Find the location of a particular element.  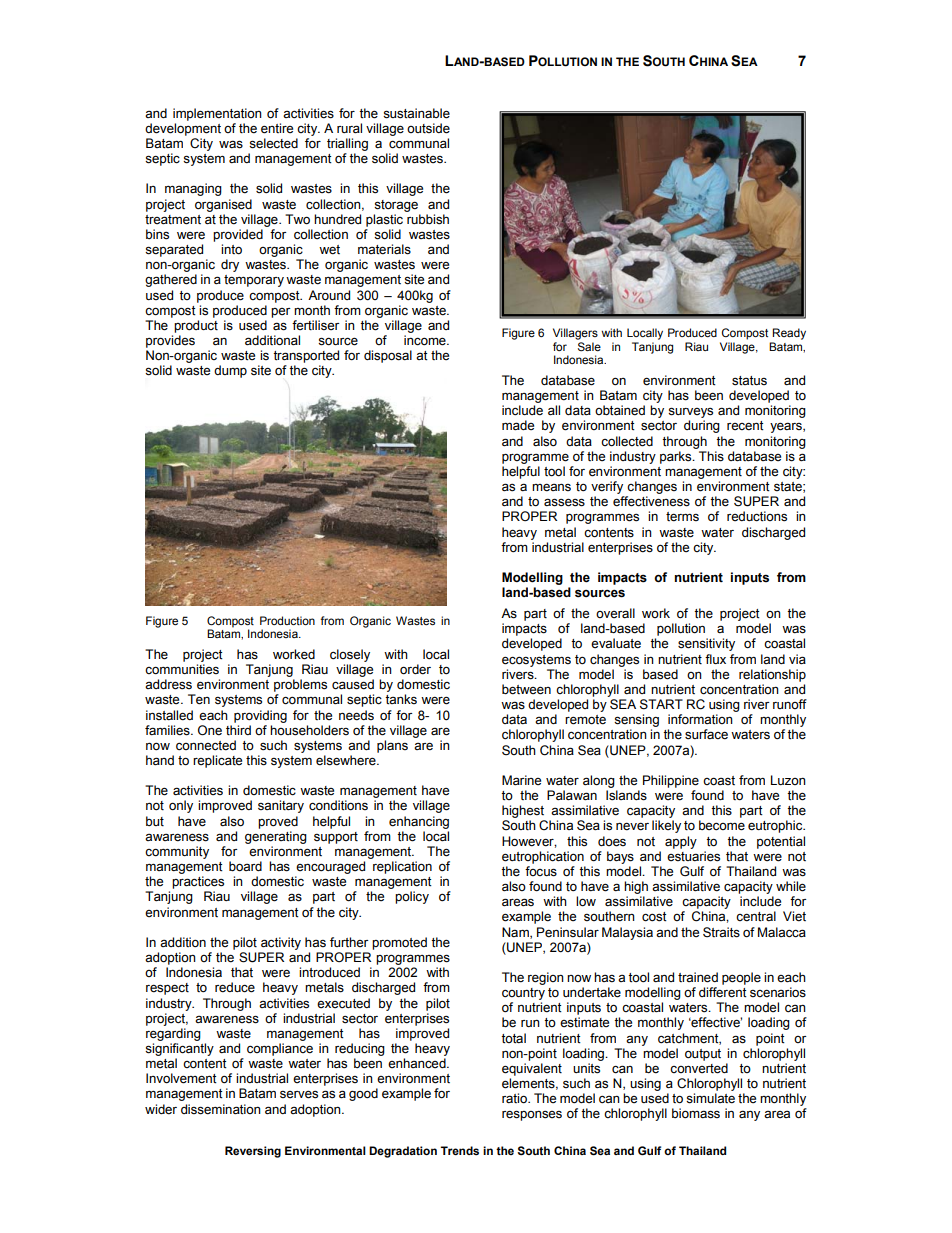

replicate is located at coordinates (217, 761).
